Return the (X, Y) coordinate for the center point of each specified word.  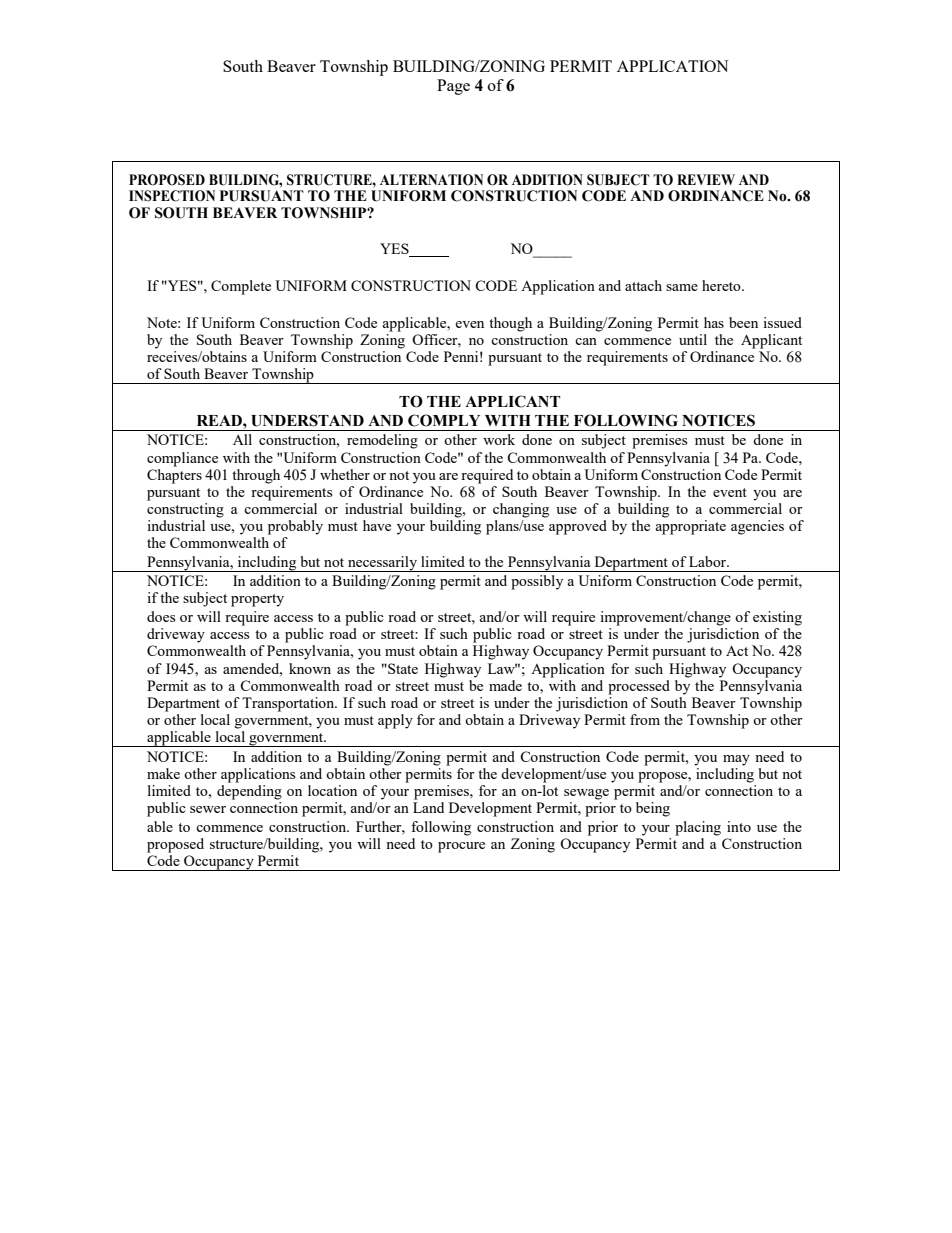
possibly (537, 582)
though (510, 324)
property (257, 600)
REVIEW (706, 179)
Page (453, 87)
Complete (241, 287)
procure (461, 847)
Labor (709, 561)
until (693, 339)
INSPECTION (172, 196)
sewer (208, 809)
